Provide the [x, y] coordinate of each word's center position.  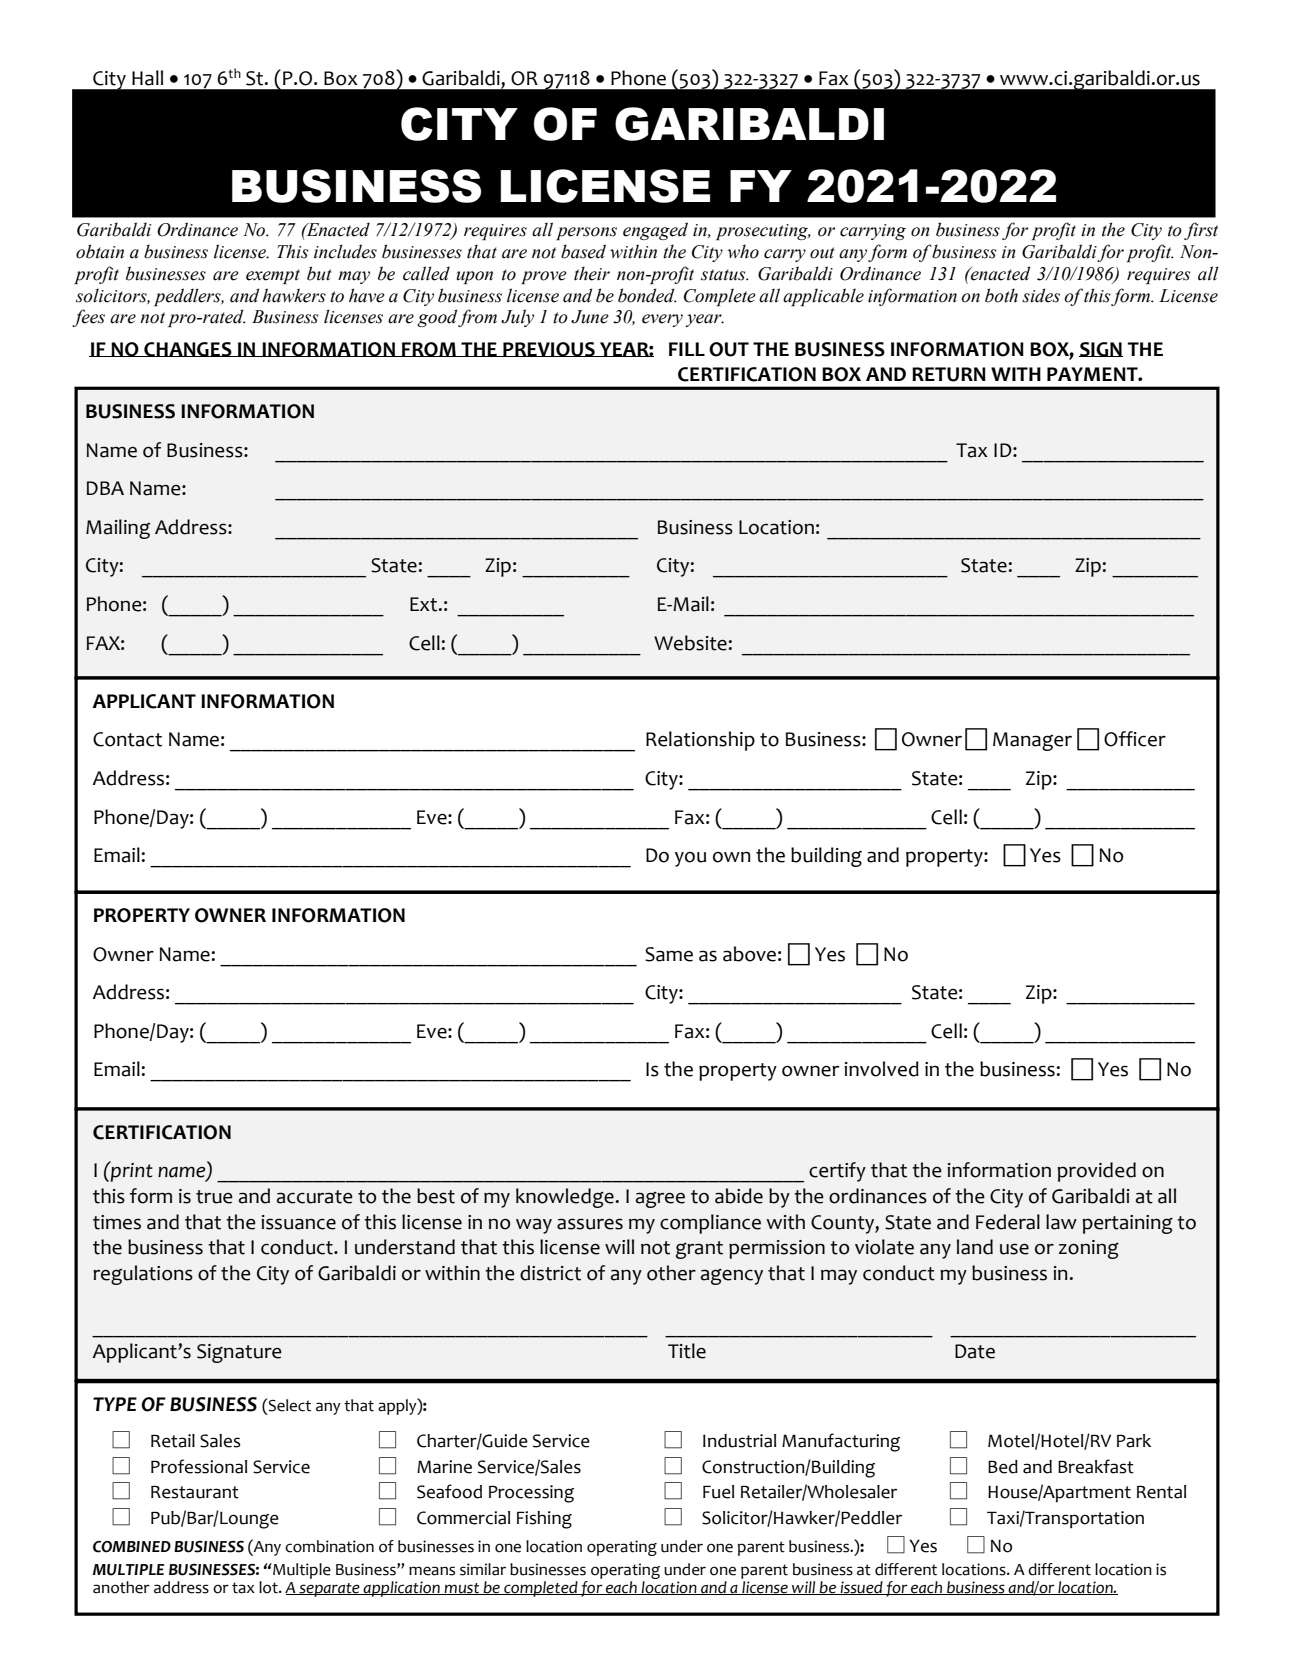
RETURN [949, 374]
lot [269, 1587]
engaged [655, 231]
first [1201, 231]
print [131, 1171]
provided [1096, 1172]
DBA [105, 488]
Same [669, 954]
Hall [147, 78]
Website [690, 643]
